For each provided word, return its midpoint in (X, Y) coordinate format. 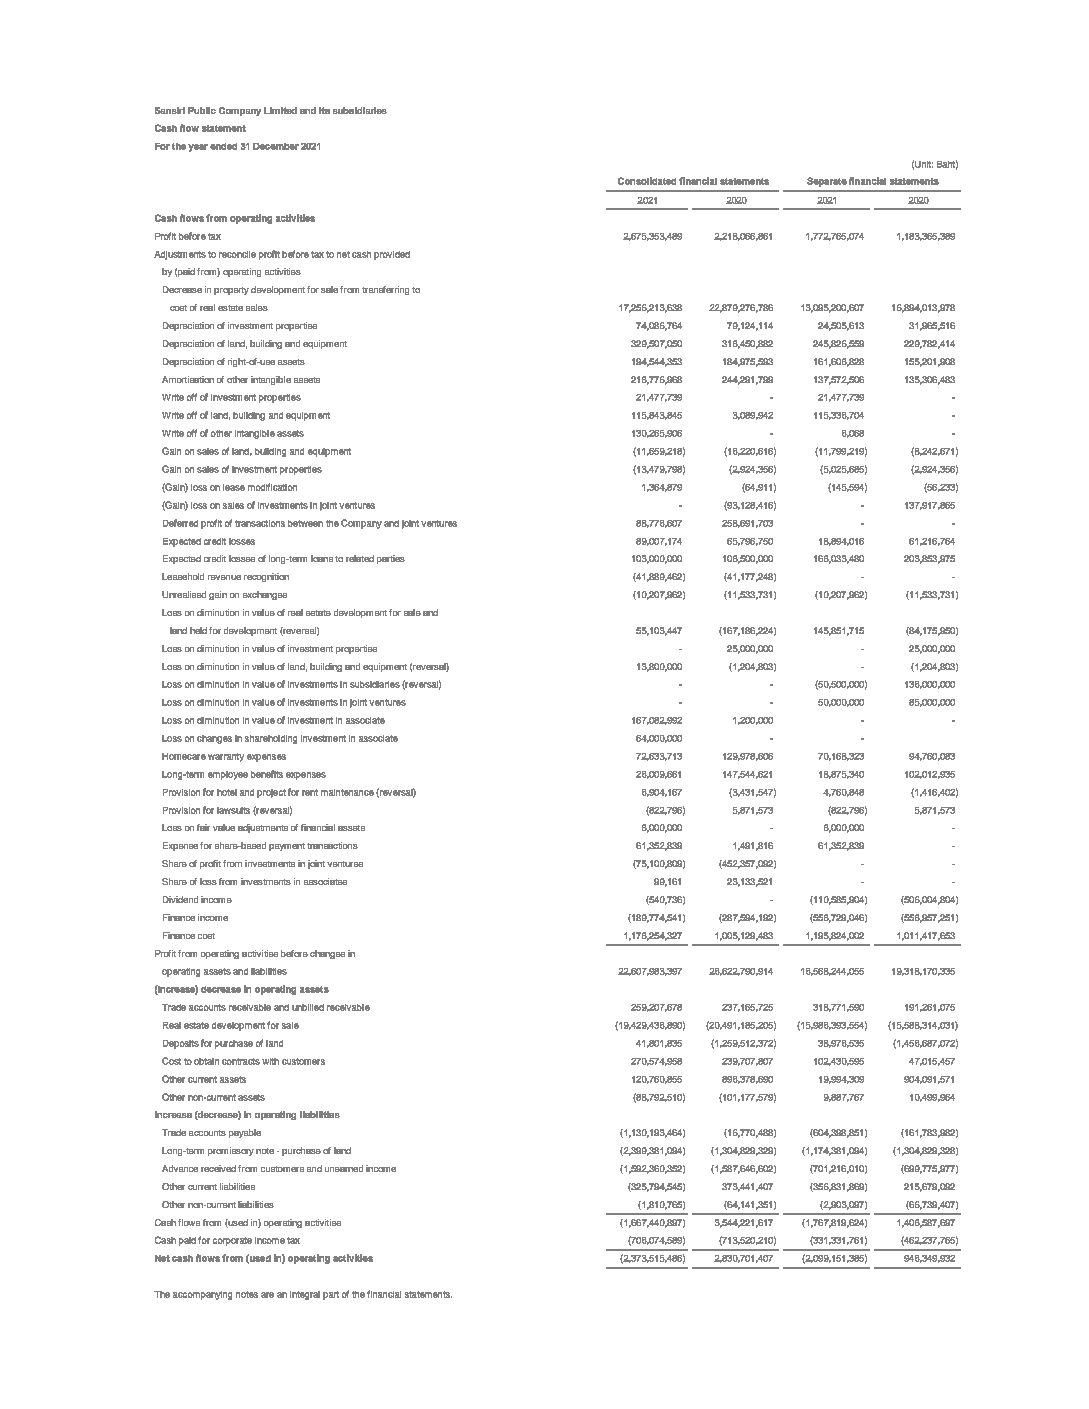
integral (305, 1295)
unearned (344, 1168)
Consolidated (647, 181)
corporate (232, 1241)
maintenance (347, 792)
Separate (827, 182)
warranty (226, 757)
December (276, 146)
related (360, 558)
